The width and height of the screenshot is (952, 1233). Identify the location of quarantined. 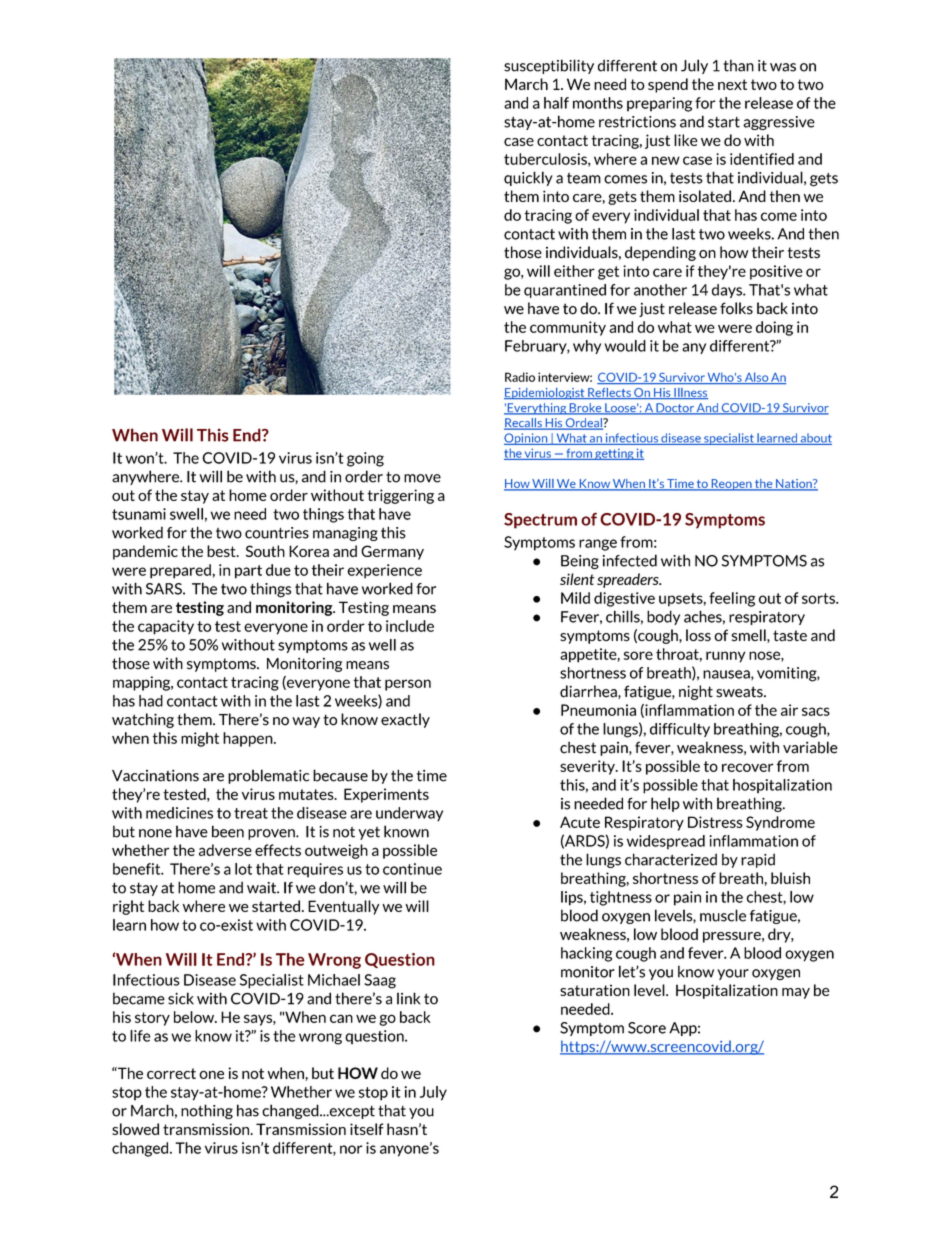
(565, 291).
